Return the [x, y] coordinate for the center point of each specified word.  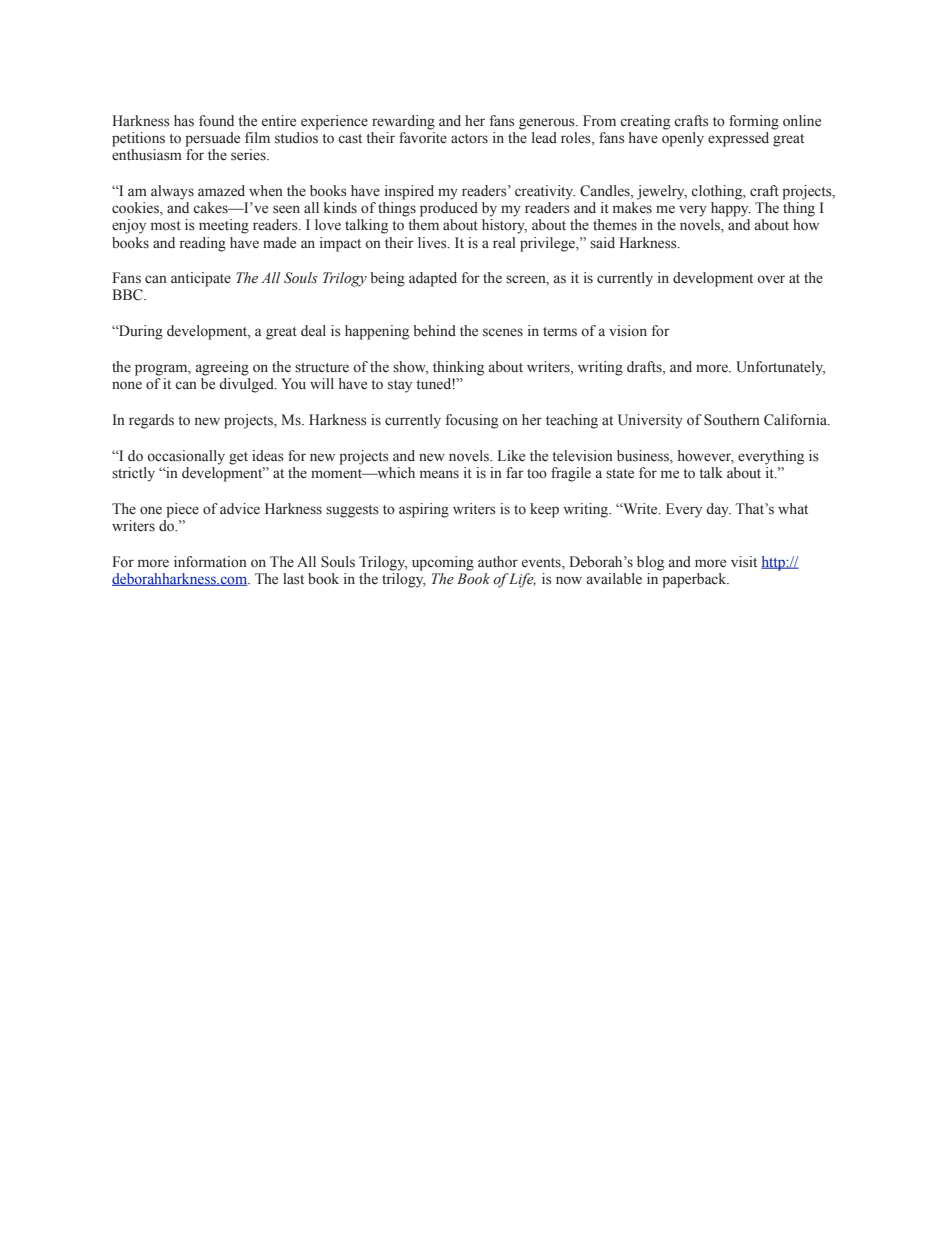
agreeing [222, 368]
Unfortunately [780, 368]
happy [731, 209]
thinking [458, 368]
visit [744, 562]
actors [469, 139]
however [706, 456]
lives [433, 243]
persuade [212, 139]
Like [511, 456]
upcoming [443, 563]
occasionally [186, 457]
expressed [738, 139]
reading [203, 244]
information [210, 562]
